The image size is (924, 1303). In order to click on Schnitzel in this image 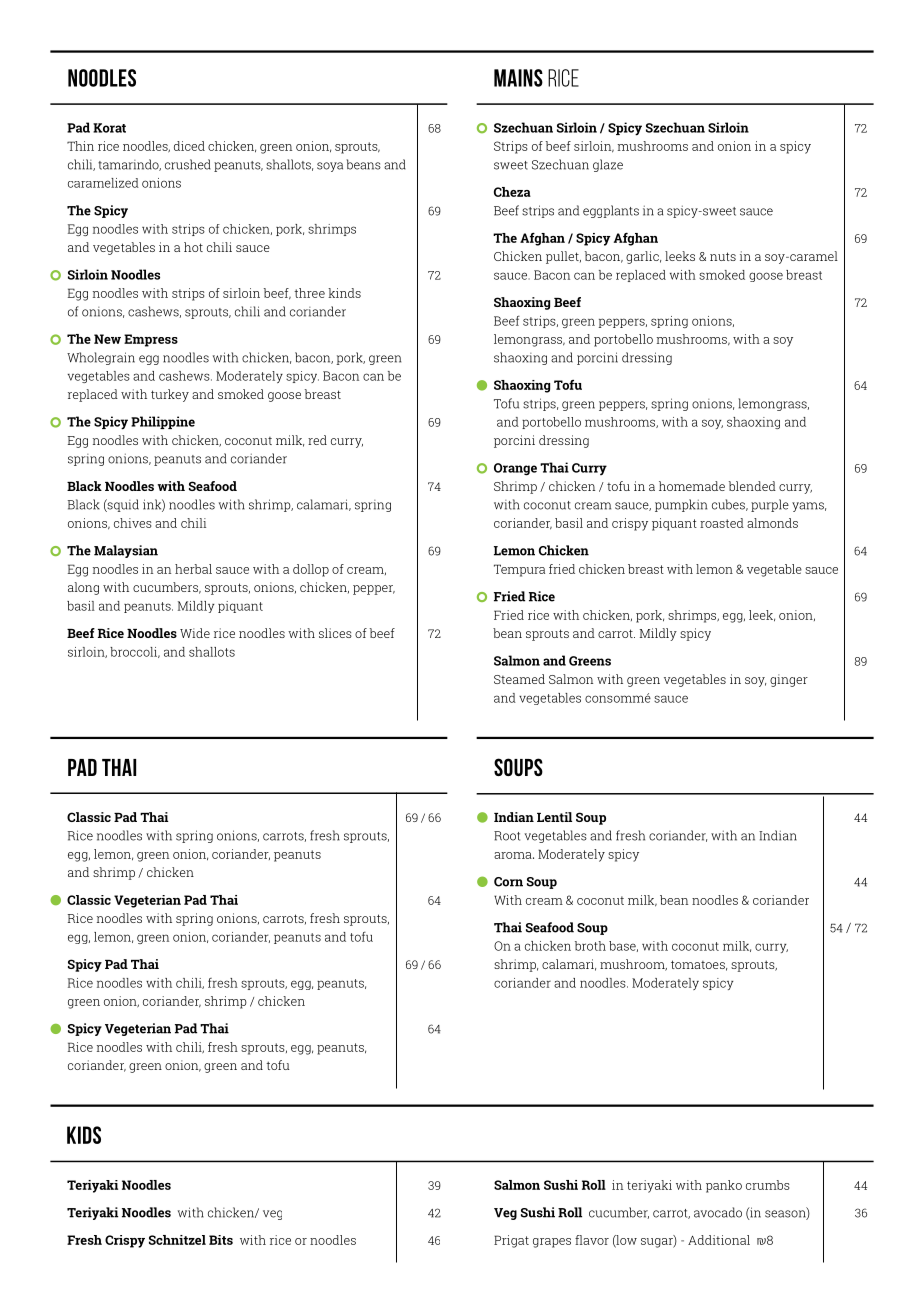, I will do `click(177, 1240)`.
